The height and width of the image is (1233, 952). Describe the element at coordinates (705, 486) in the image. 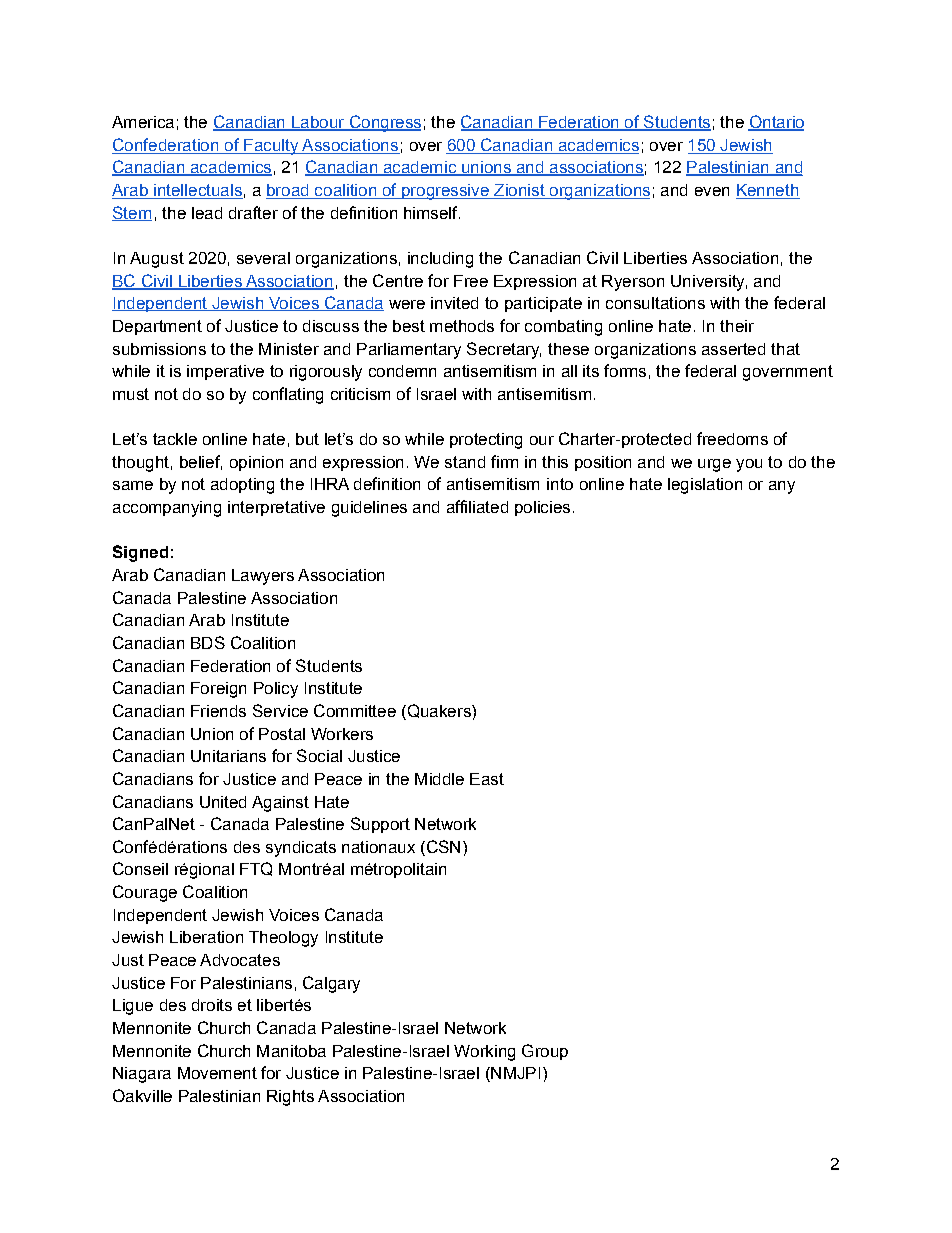

I see `legislation` at that location.
